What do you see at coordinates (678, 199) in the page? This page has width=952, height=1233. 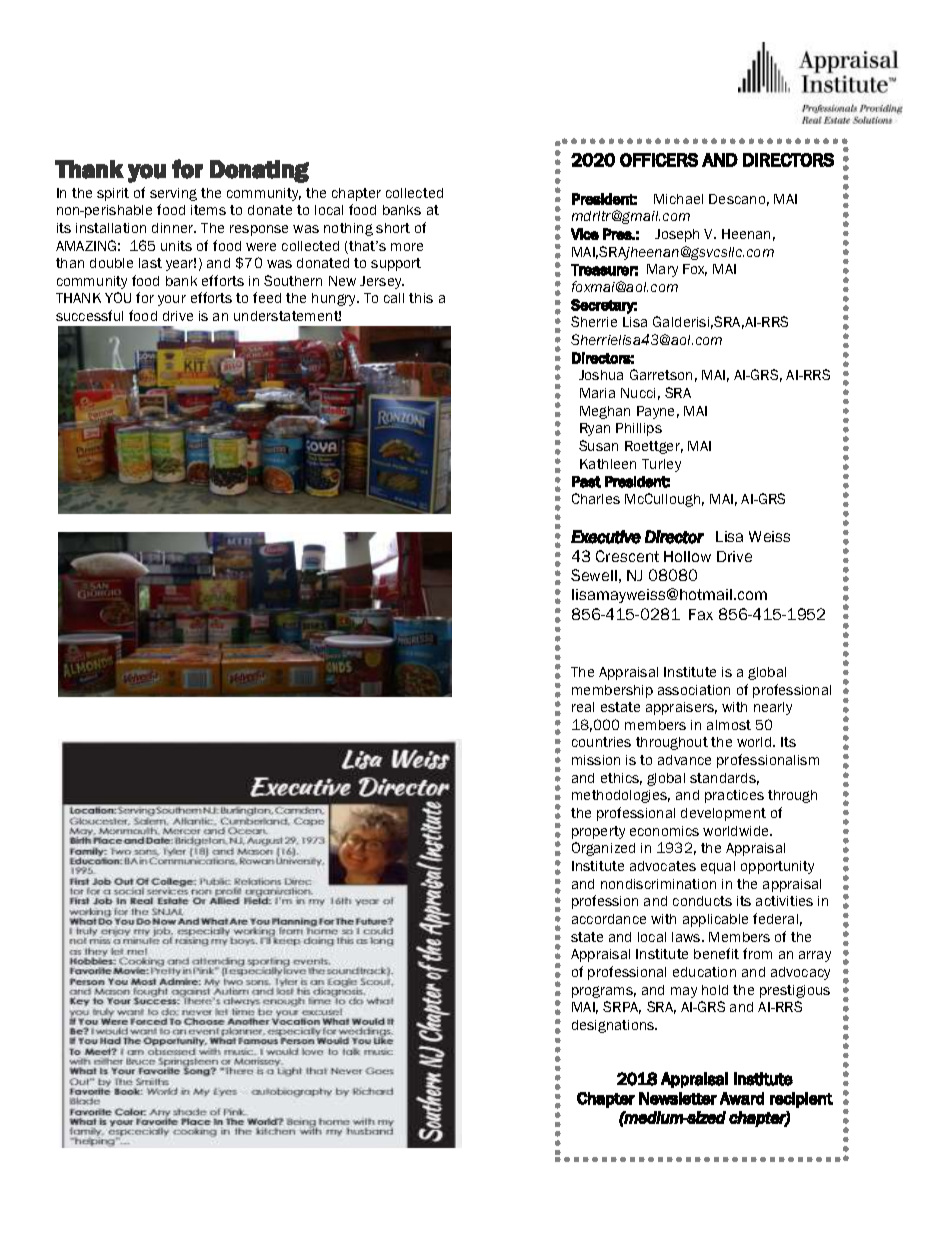 I see `Michael` at bounding box center [678, 199].
